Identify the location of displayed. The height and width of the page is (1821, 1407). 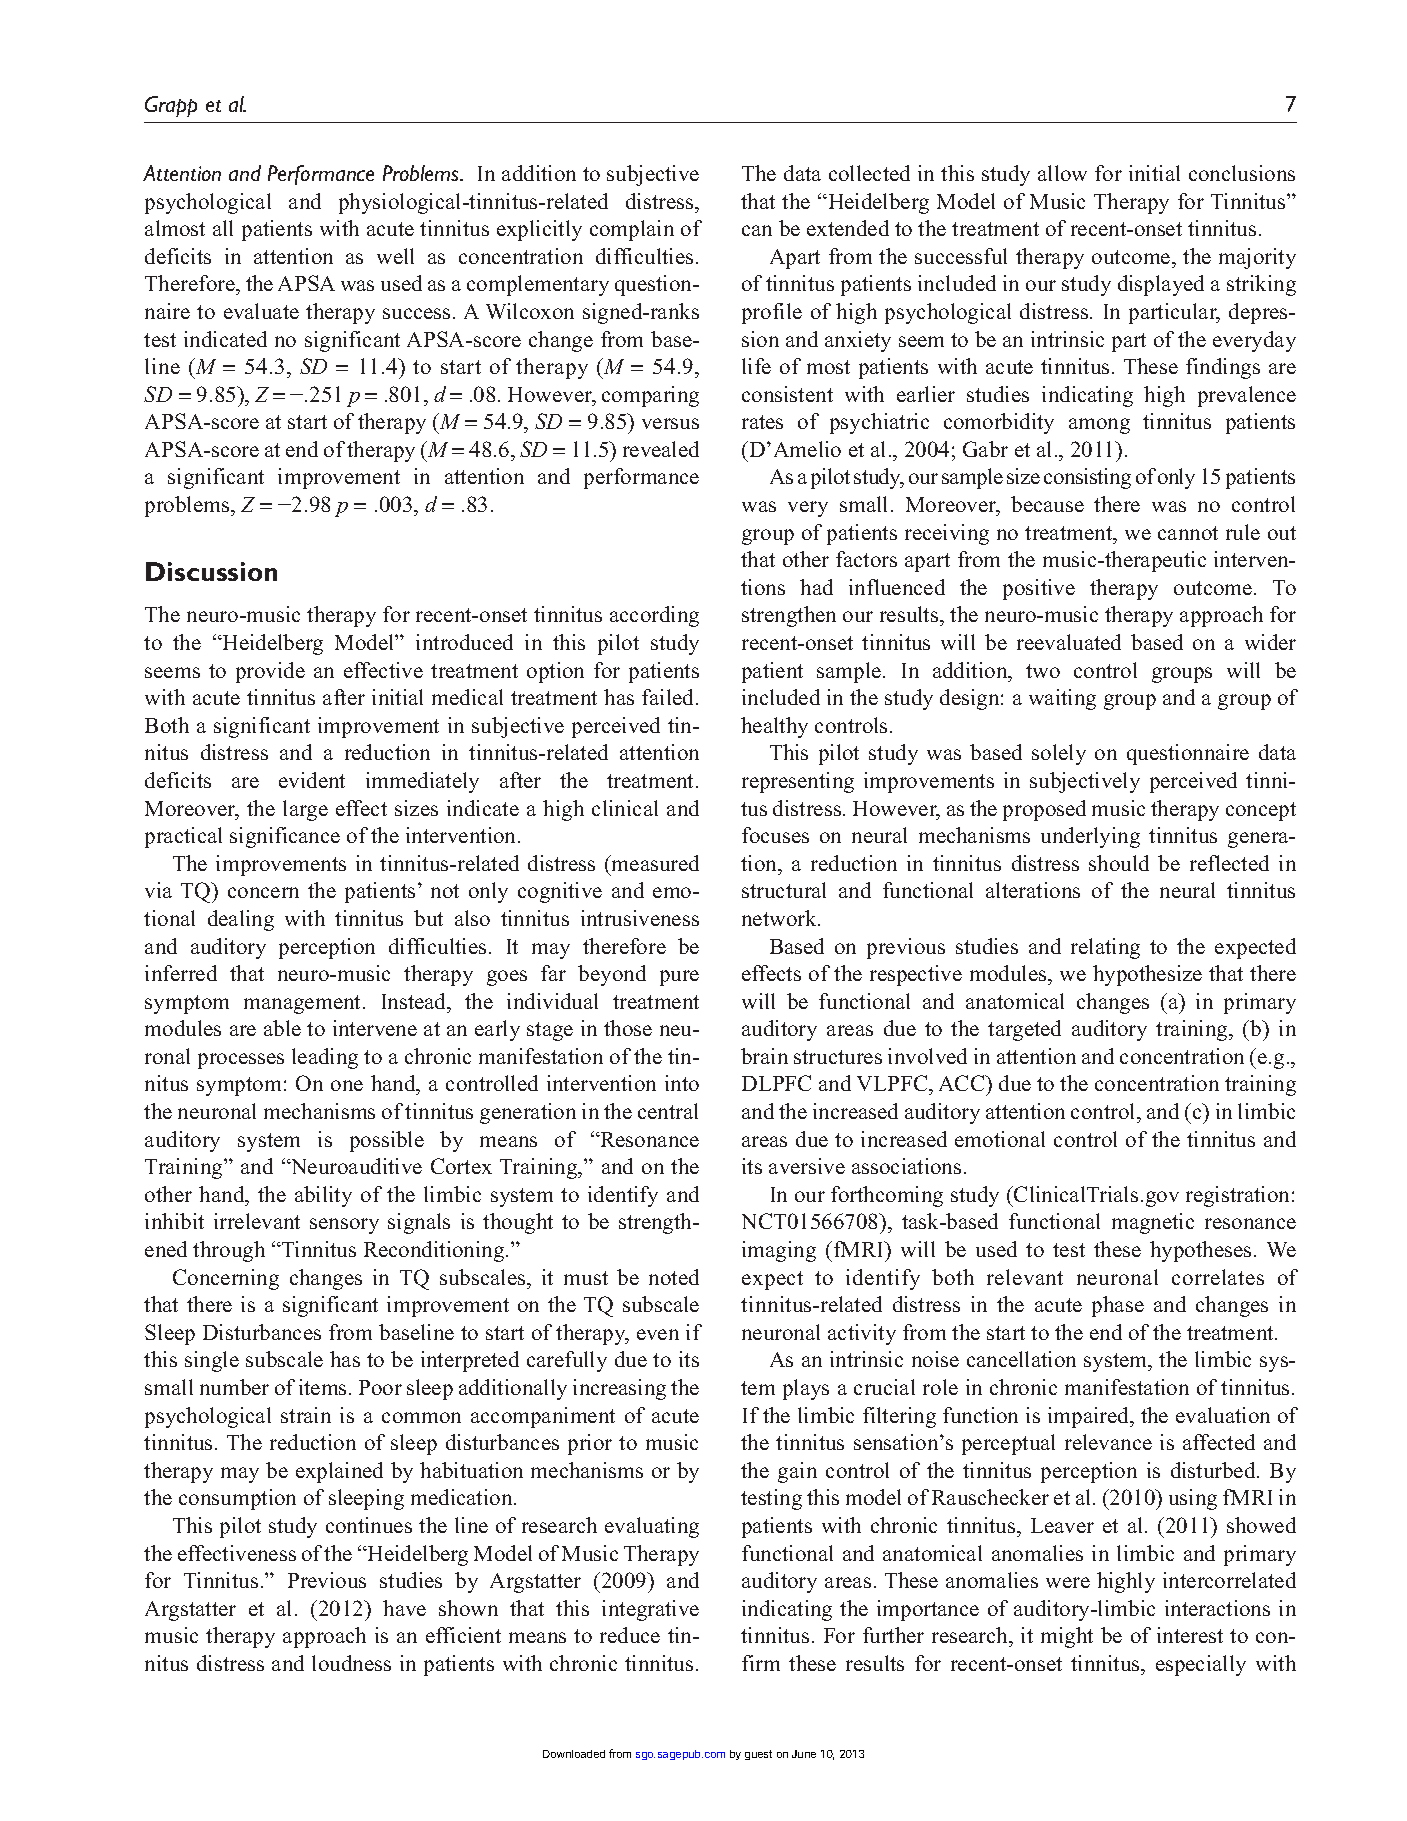
(1161, 285).
